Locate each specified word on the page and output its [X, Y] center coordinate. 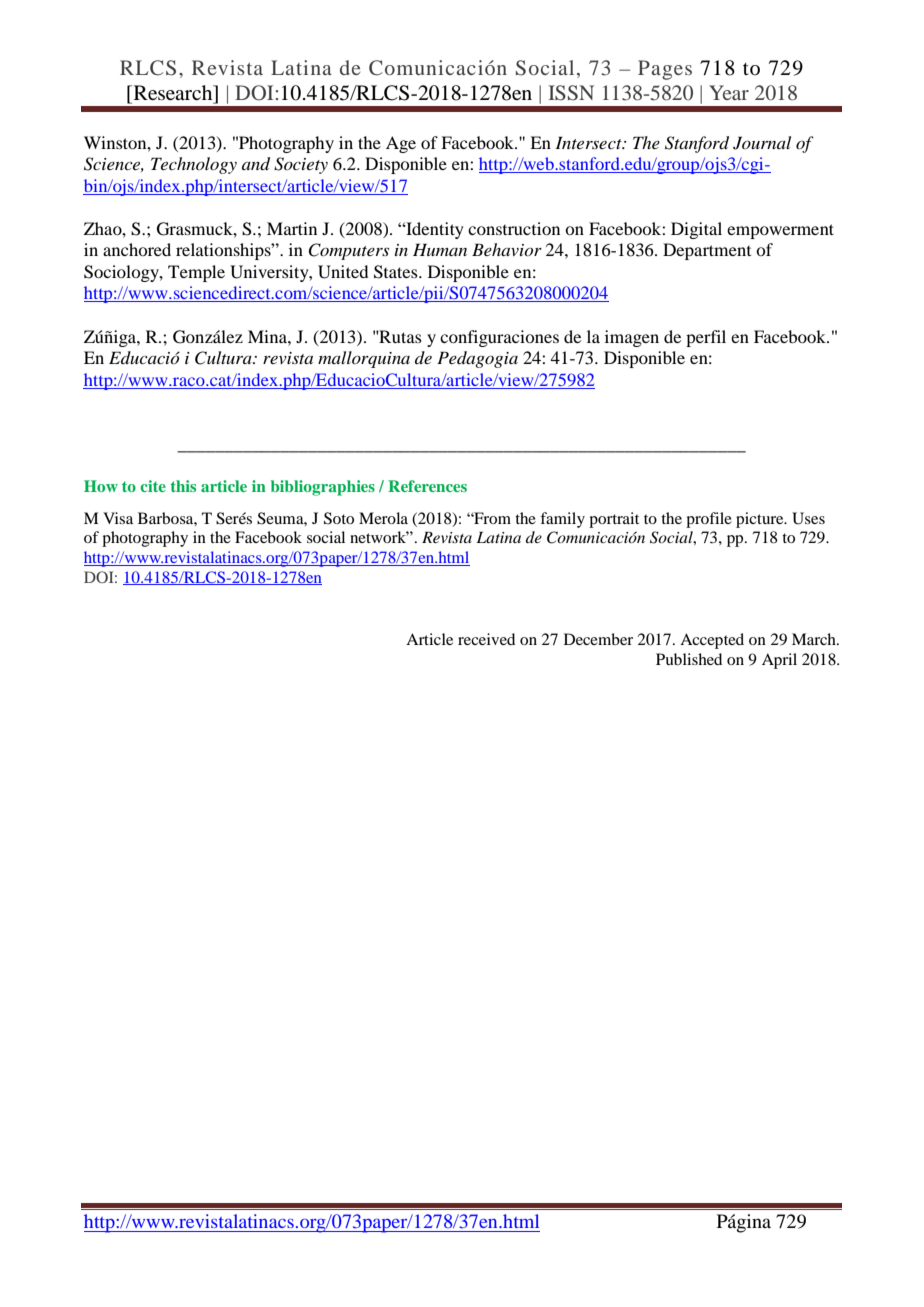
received [486, 639]
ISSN [571, 93]
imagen [632, 338]
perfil [706, 338]
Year [729, 92]
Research [173, 92]
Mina [268, 336]
